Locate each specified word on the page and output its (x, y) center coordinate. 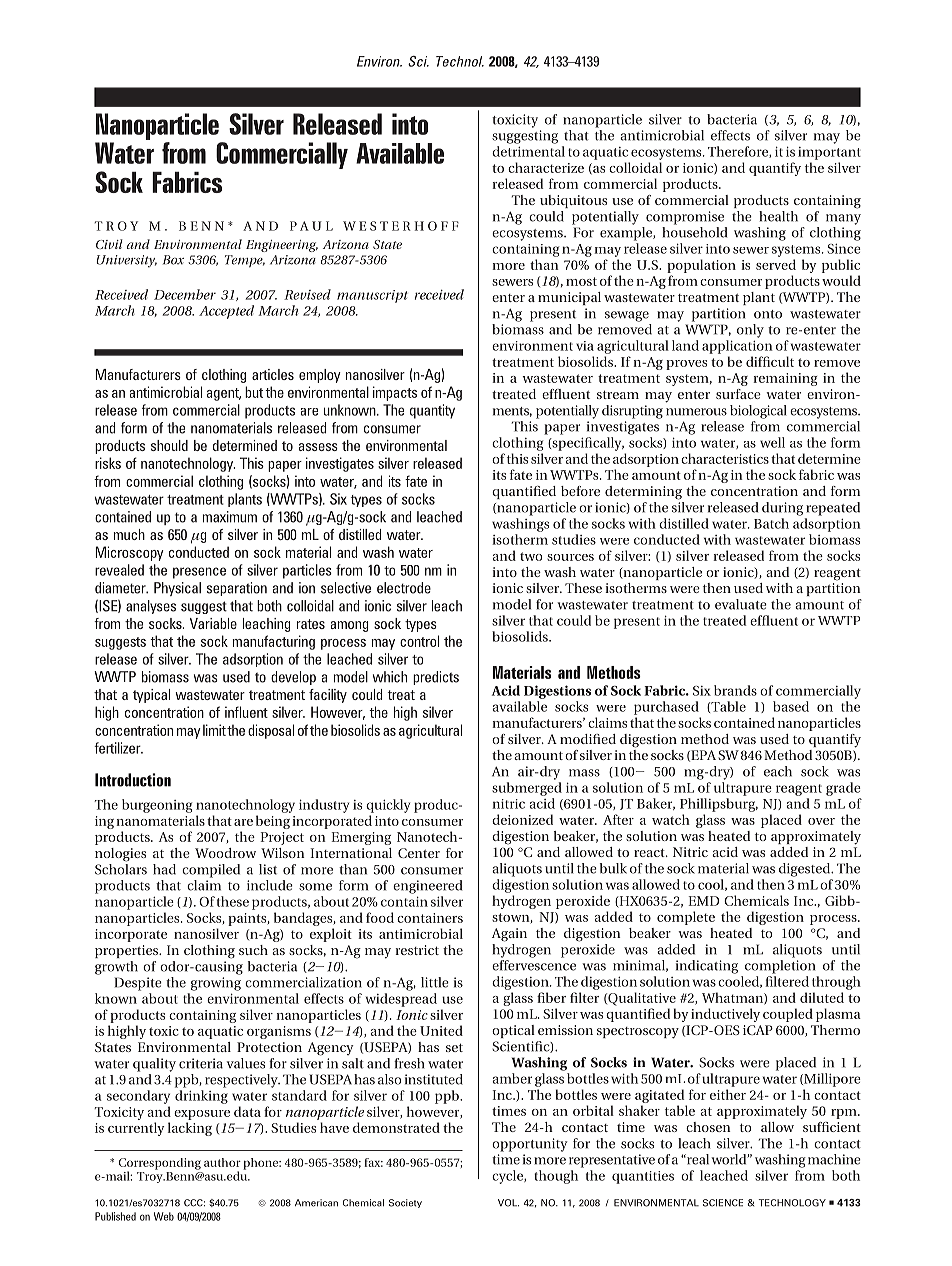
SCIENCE (723, 1203)
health (778, 216)
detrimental (528, 151)
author (222, 1162)
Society (405, 1203)
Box (173, 260)
